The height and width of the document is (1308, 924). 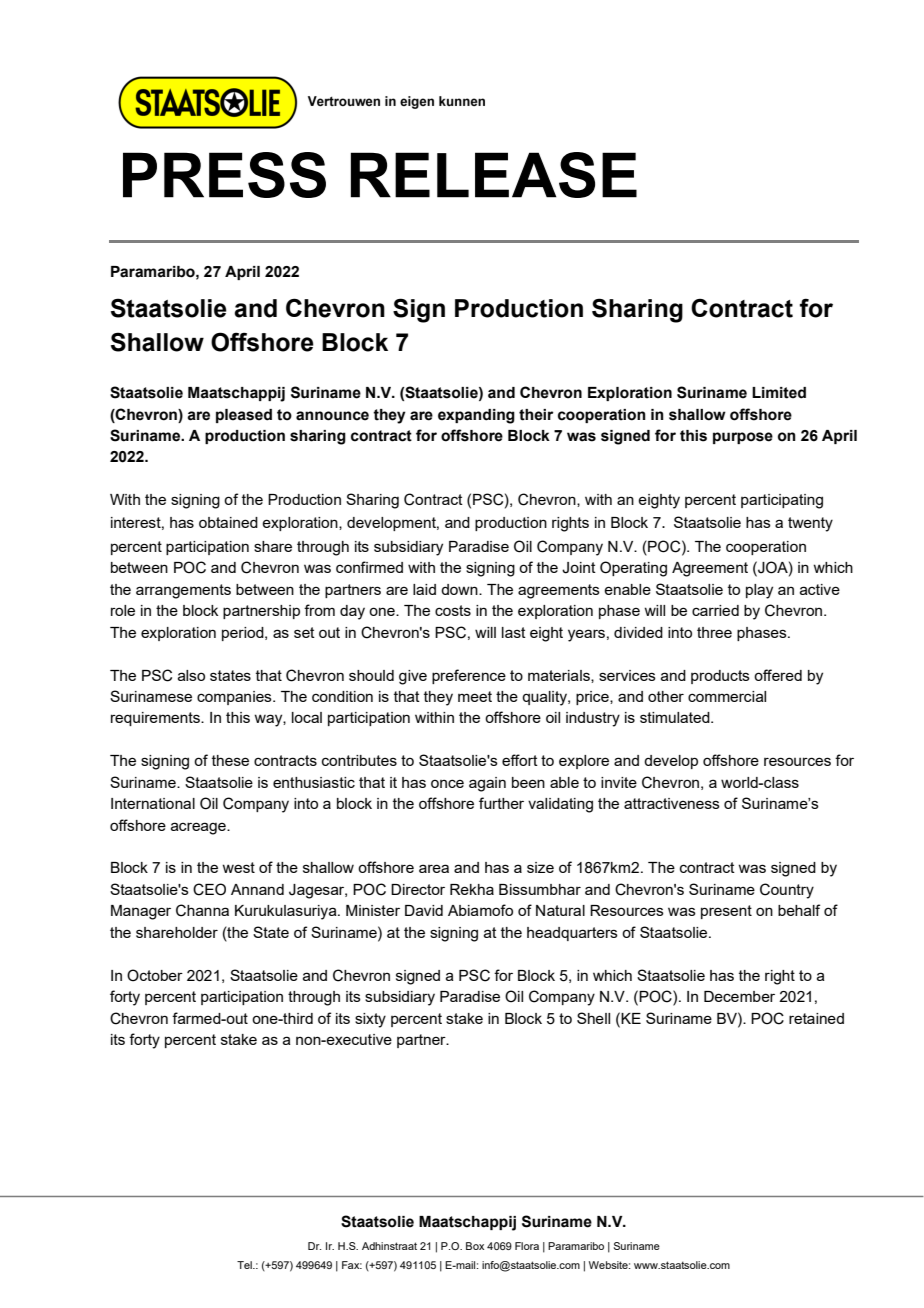 I want to click on expanding, so click(x=476, y=416).
